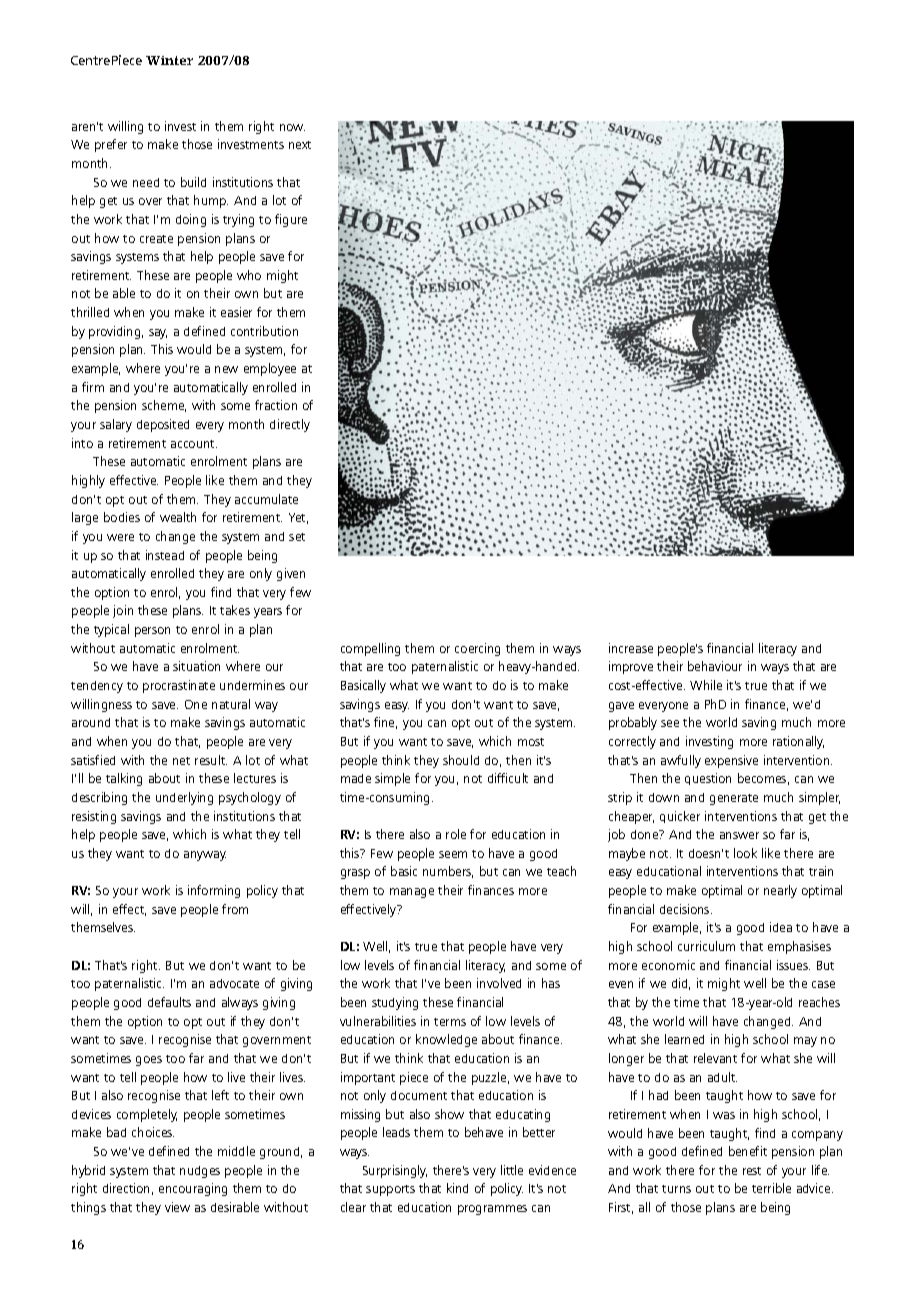 Image resolution: width=924 pixels, height=1308 pixels. I want to click on encouraging, so click(193, 1189).
